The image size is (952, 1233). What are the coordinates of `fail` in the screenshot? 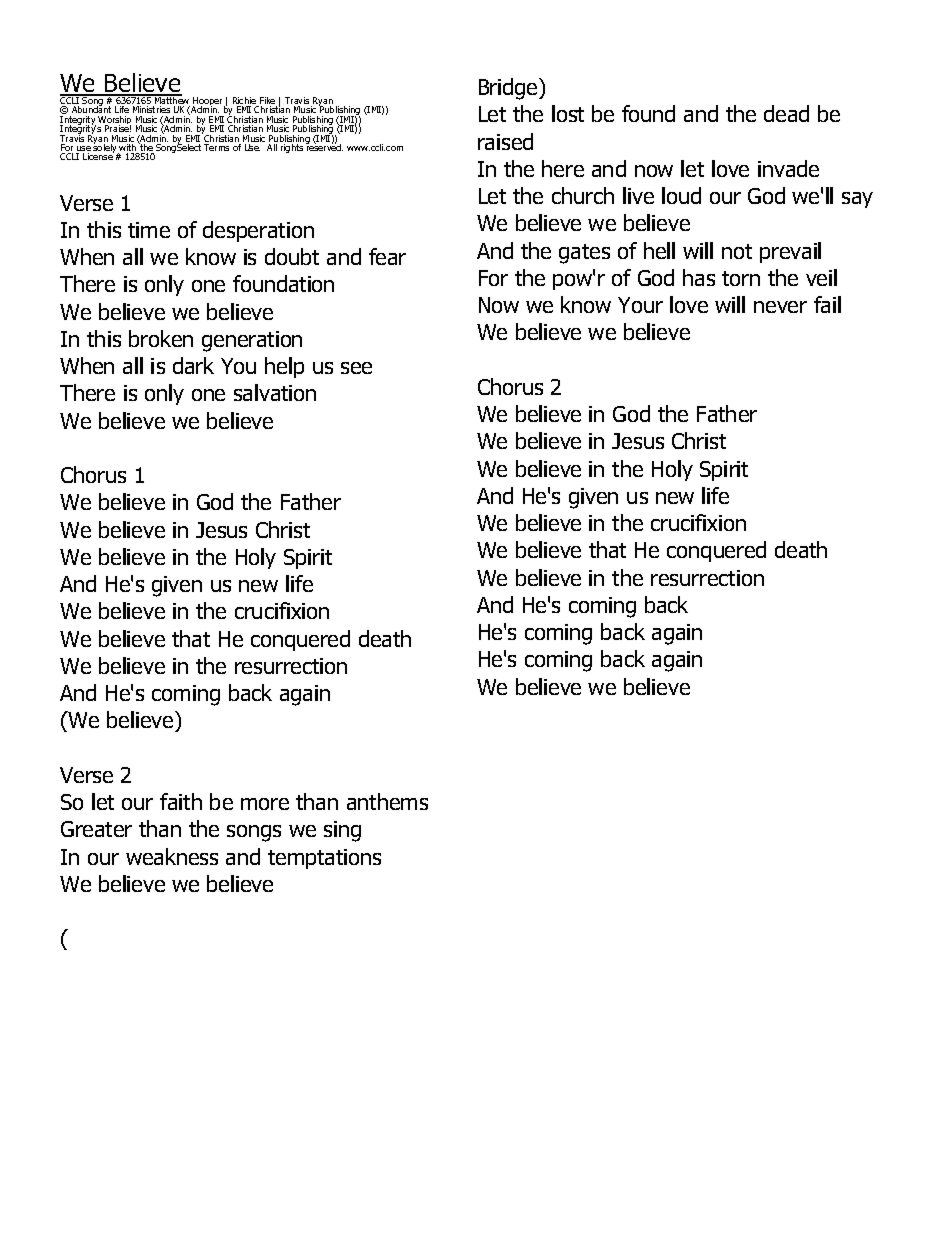 It's located at (827, 304).
